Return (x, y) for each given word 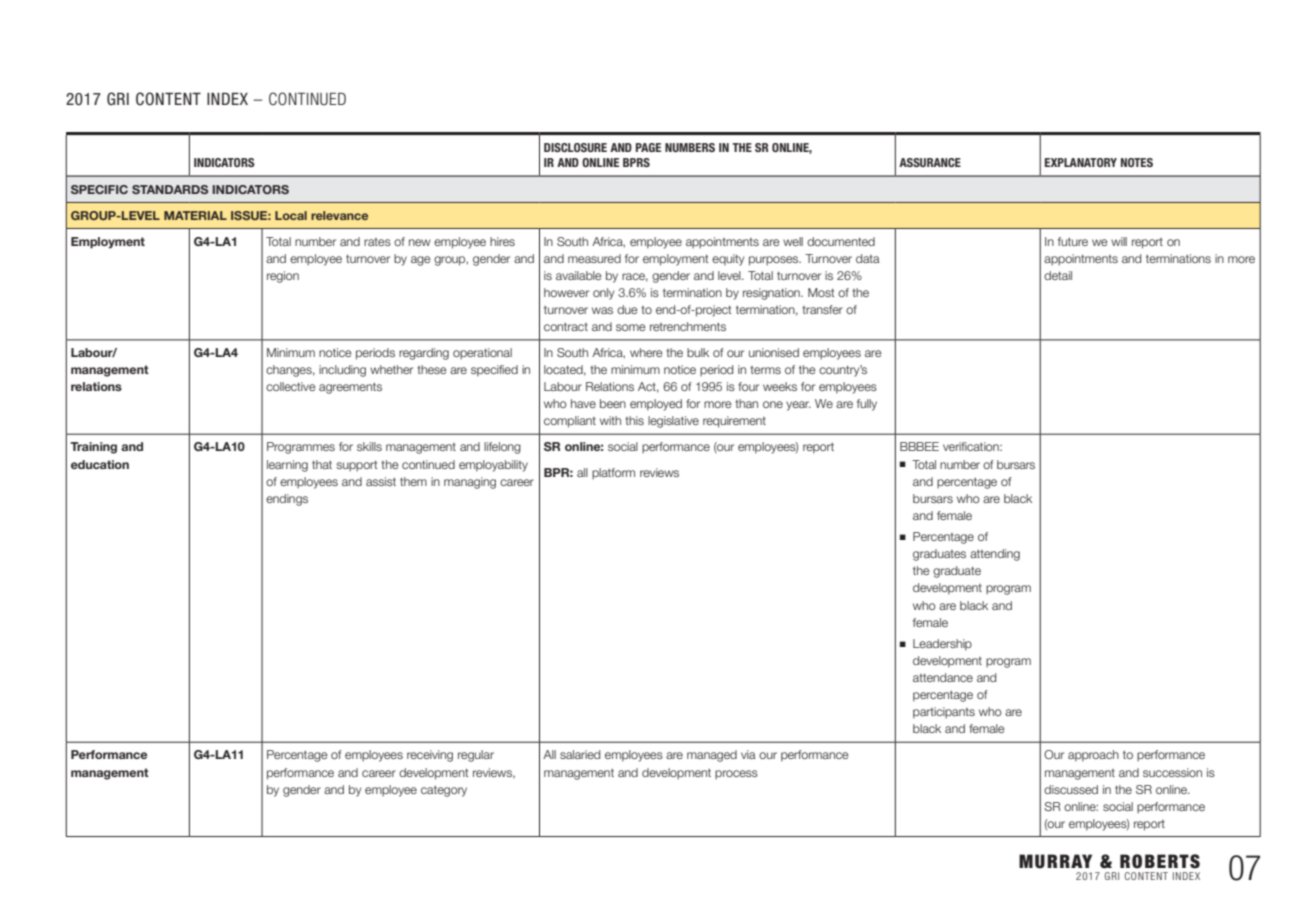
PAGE (648, 147)
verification (972, 446)
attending (995, 555)
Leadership (942, 645)
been (613, 403)
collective (291, 386)
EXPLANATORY (1081, 162)
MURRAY (1055, 861)
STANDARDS (170, 189)
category (444, 791)
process (736, 774)
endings (287, 500)
